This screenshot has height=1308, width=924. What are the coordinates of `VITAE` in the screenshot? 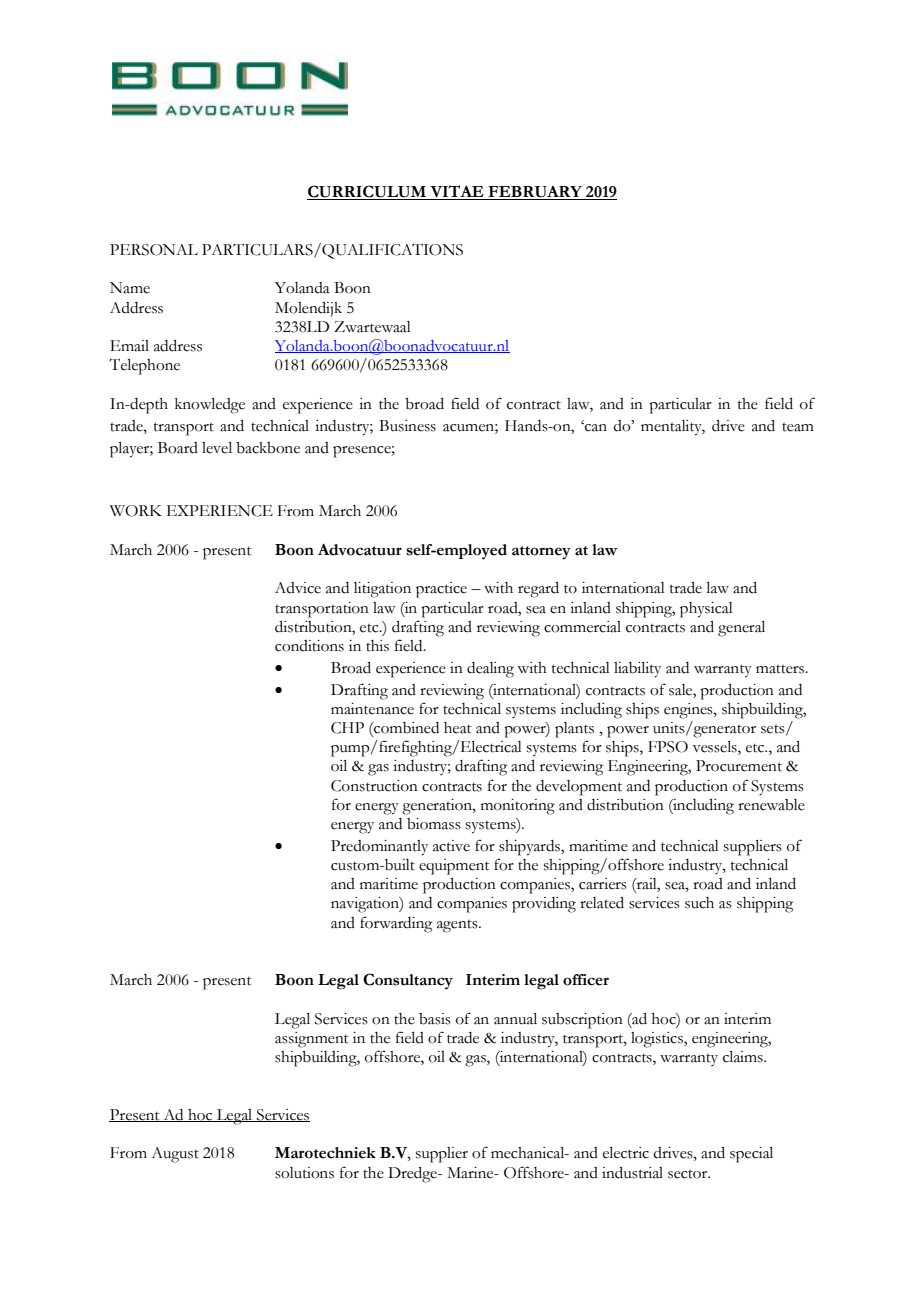 It's located at (457, 192).
